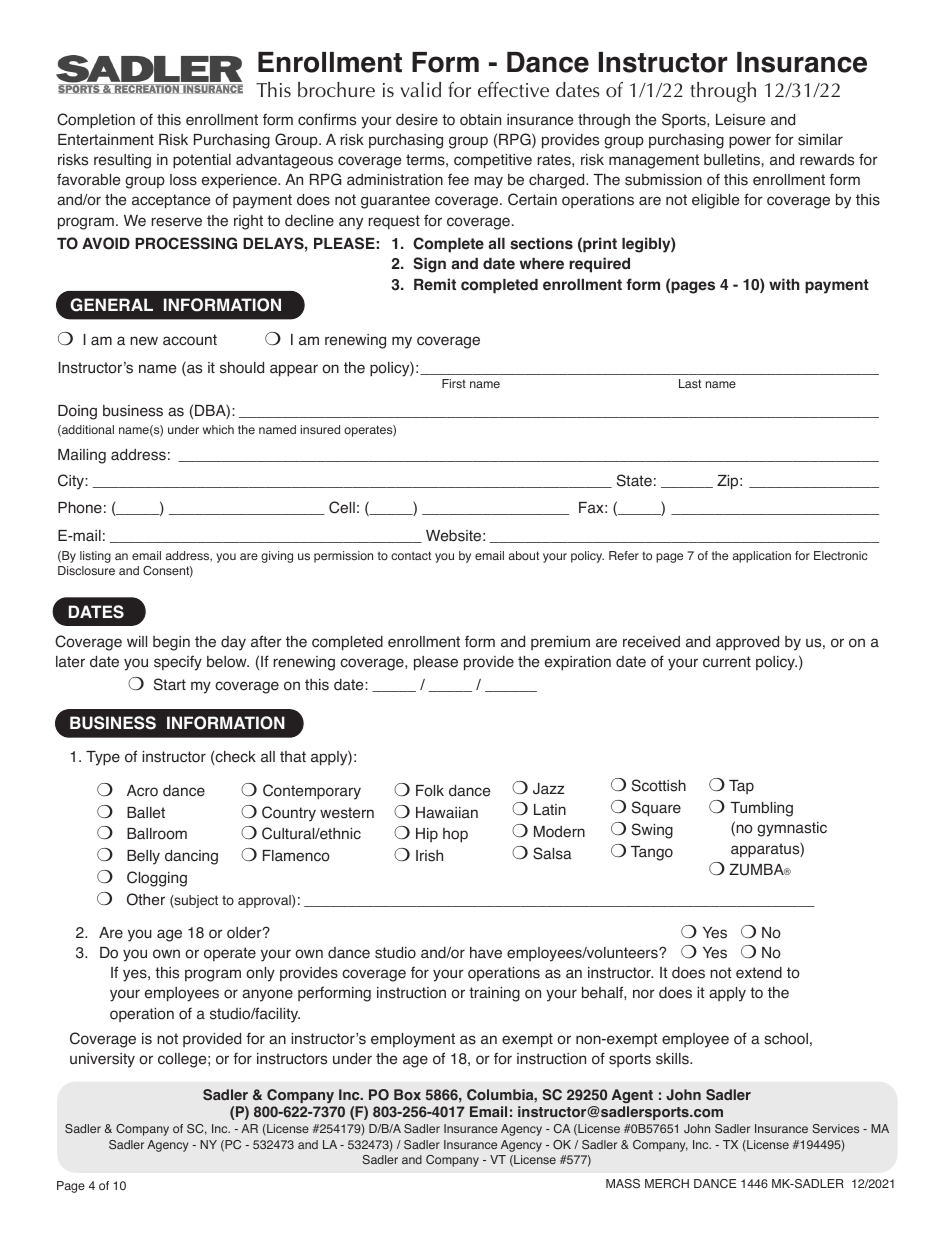 This page has width=952, height=1233. What do you see at coordinates (480, 120) in the page?
I see `obtain` at bounding box center [480, 120].
